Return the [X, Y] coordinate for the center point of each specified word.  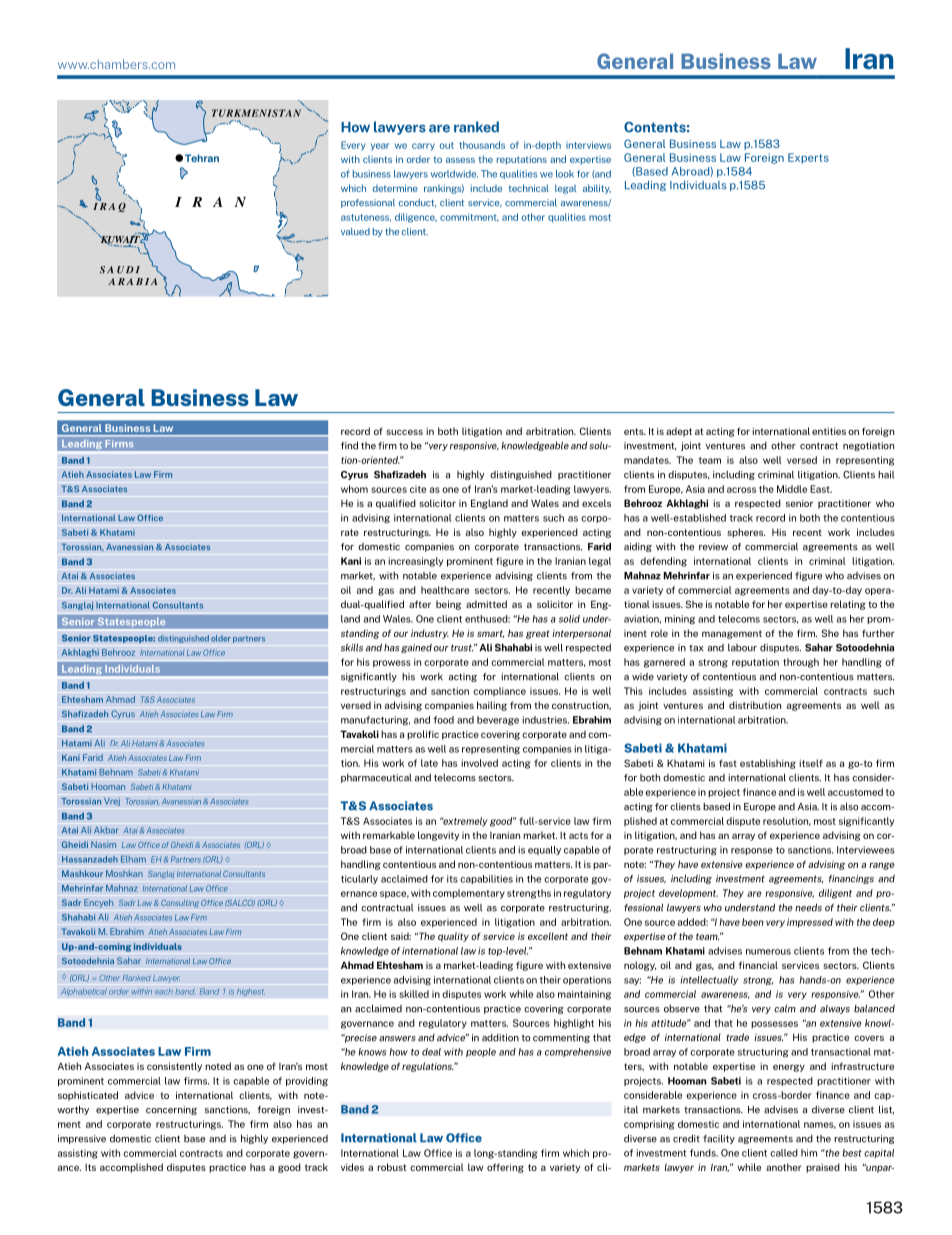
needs [808, 907]
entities [829, 431]
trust [462, 648]
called [784, 1153]
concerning [171, 1110]
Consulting [180, 903]
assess [460, 160]
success [404, 432]
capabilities [486, 879]
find [349, 445]
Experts [808, 158]
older [221, 638]
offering [505, 1168]
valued [355, 232]
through [801, 663]
